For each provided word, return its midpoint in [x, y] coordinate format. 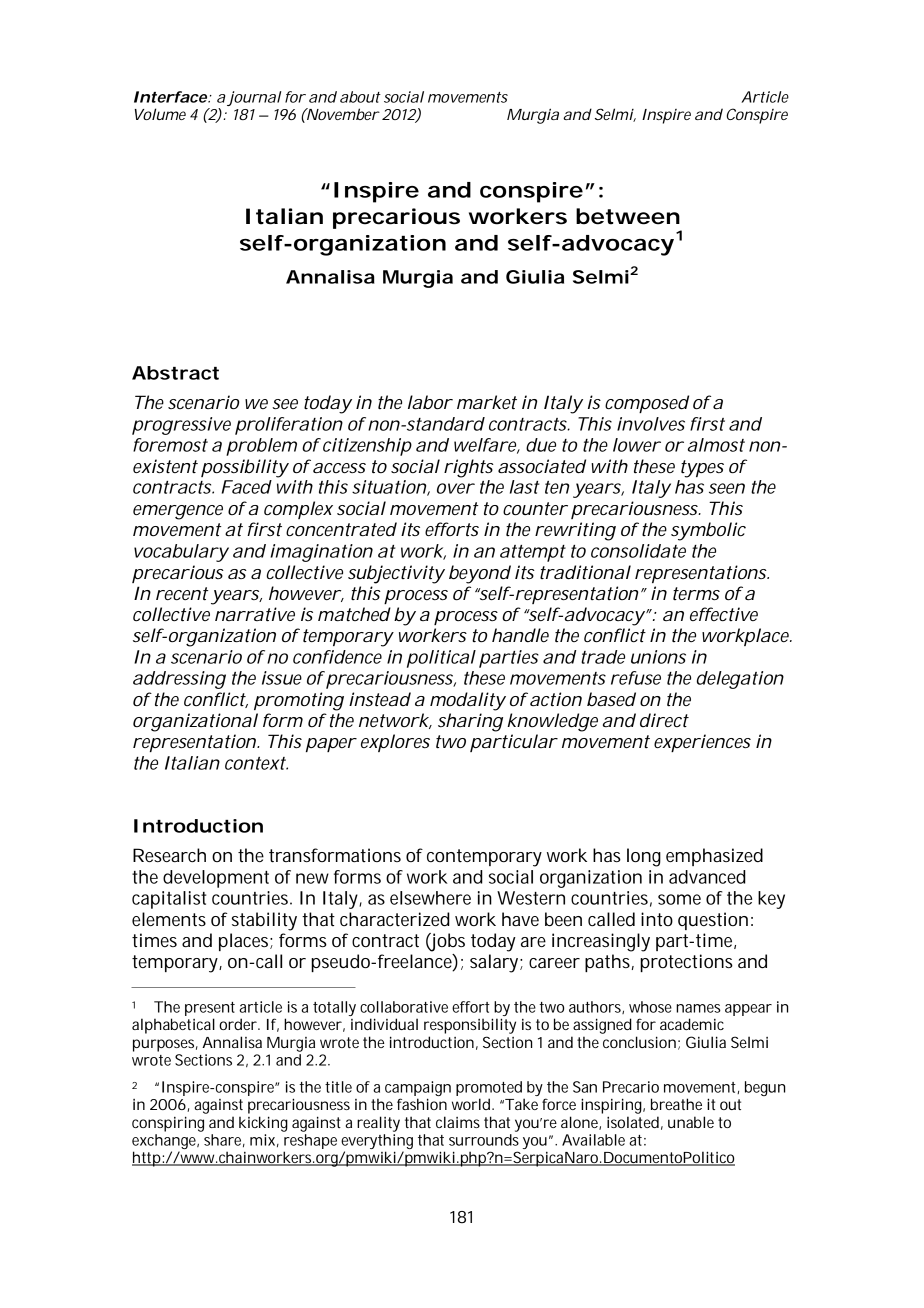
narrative [255, 614]
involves [651, 424]
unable [691, 1122]
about [360, 97]
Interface [171, 97]
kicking [263, 1124]
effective [724, 614]
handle [520, 635]
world [472, 1104]
